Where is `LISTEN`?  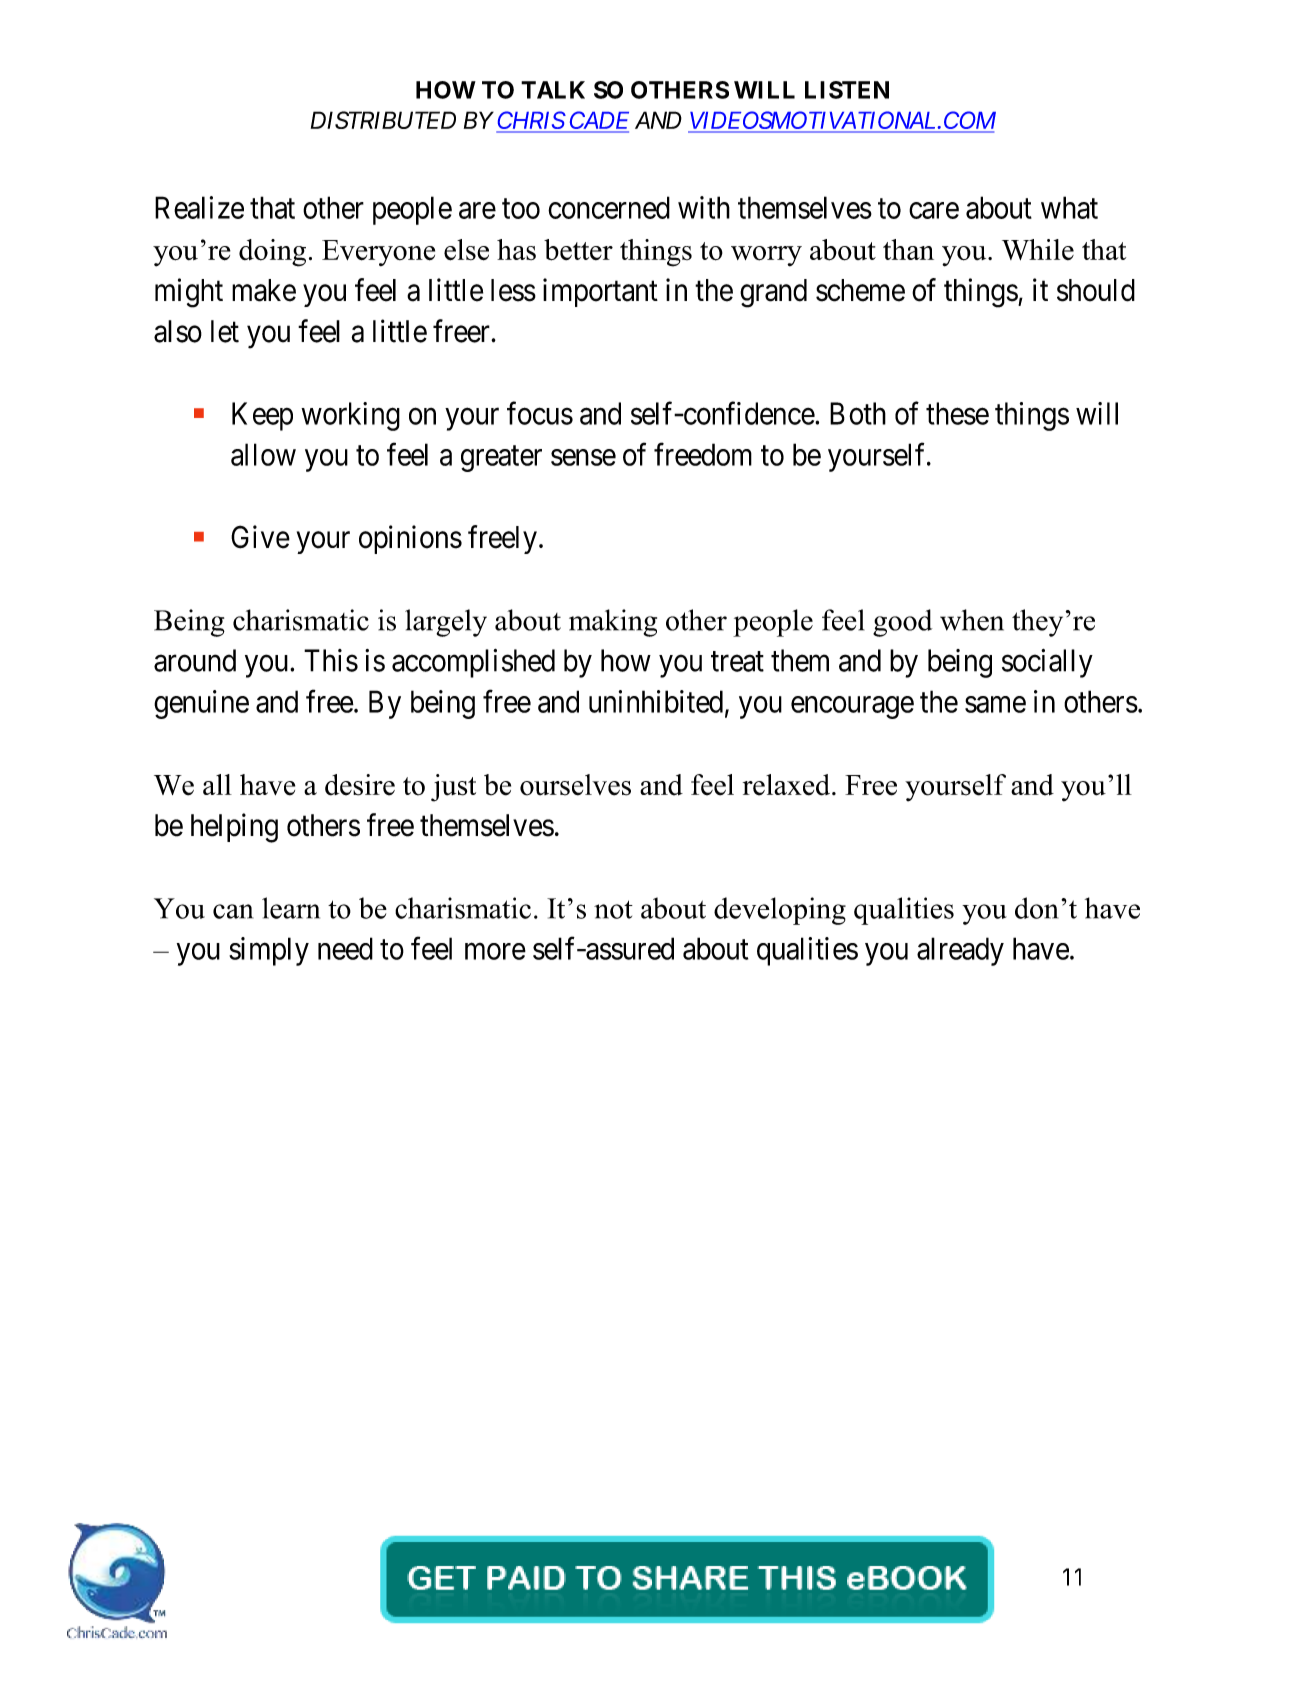 LISTEN is located at coordinates (847, 90).
